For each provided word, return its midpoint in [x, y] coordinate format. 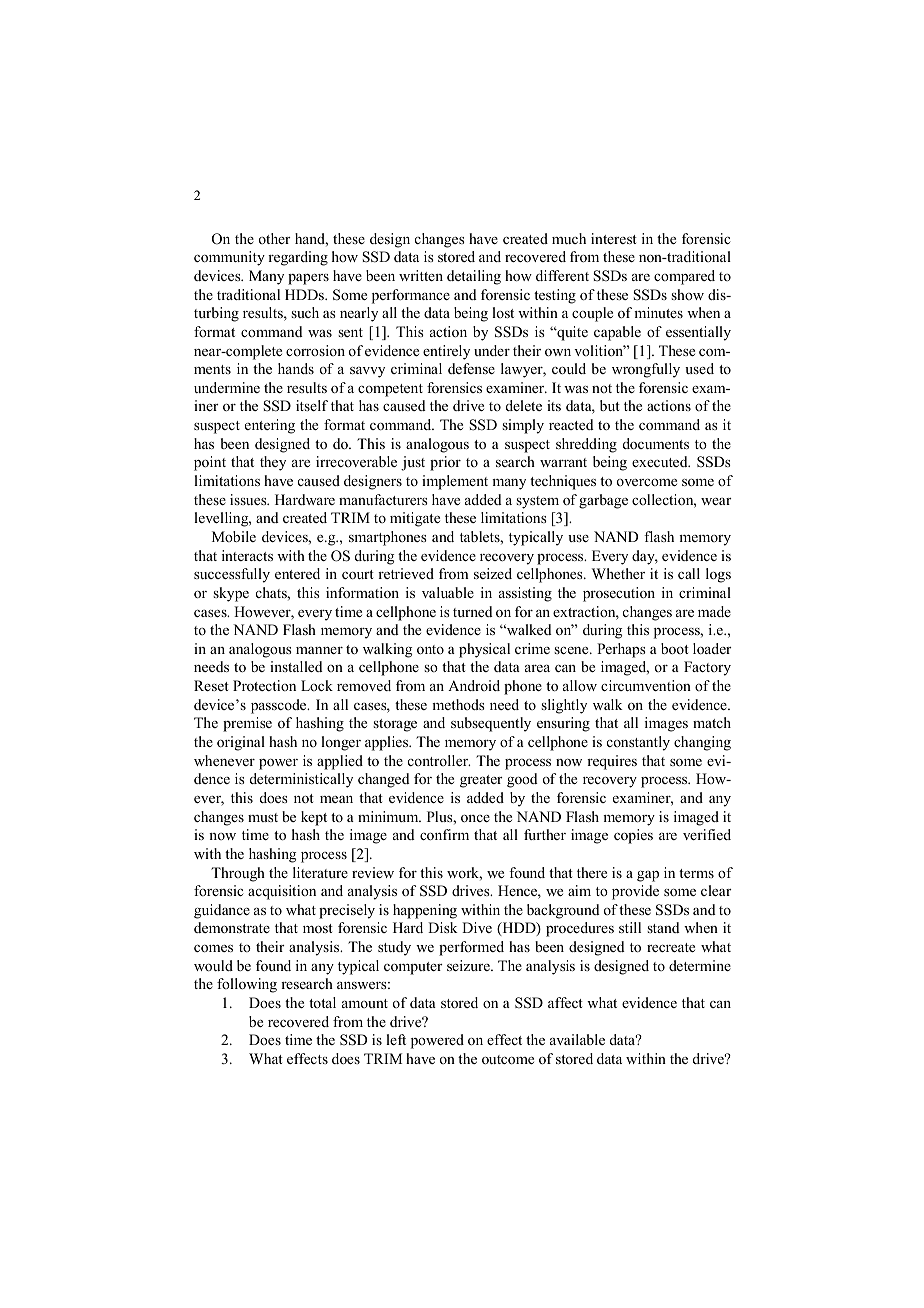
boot [675, 648]
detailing [474, 277]
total [322, 1002]
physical [484, 650]
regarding [298, 258]
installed [296, 666]
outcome [508, 1059]
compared [684, 277]
